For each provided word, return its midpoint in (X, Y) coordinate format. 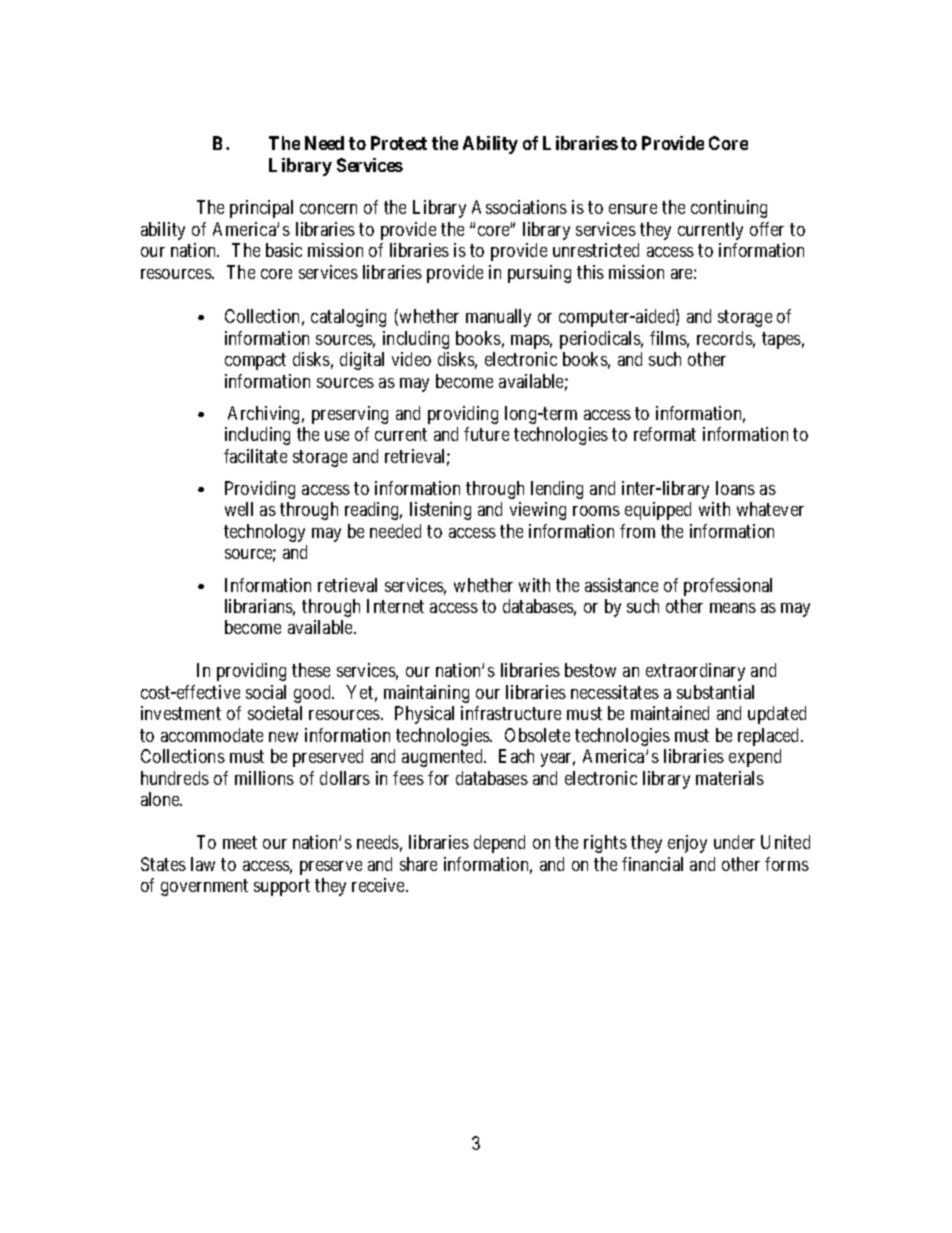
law (203, 864)
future (486, 434)
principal (261, 209)
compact (255, 361)
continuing (729, 209)
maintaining (426, 694)
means (733, 608)
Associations (519, 207)
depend (499, 844)
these (311, 670)
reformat (665, 434)
